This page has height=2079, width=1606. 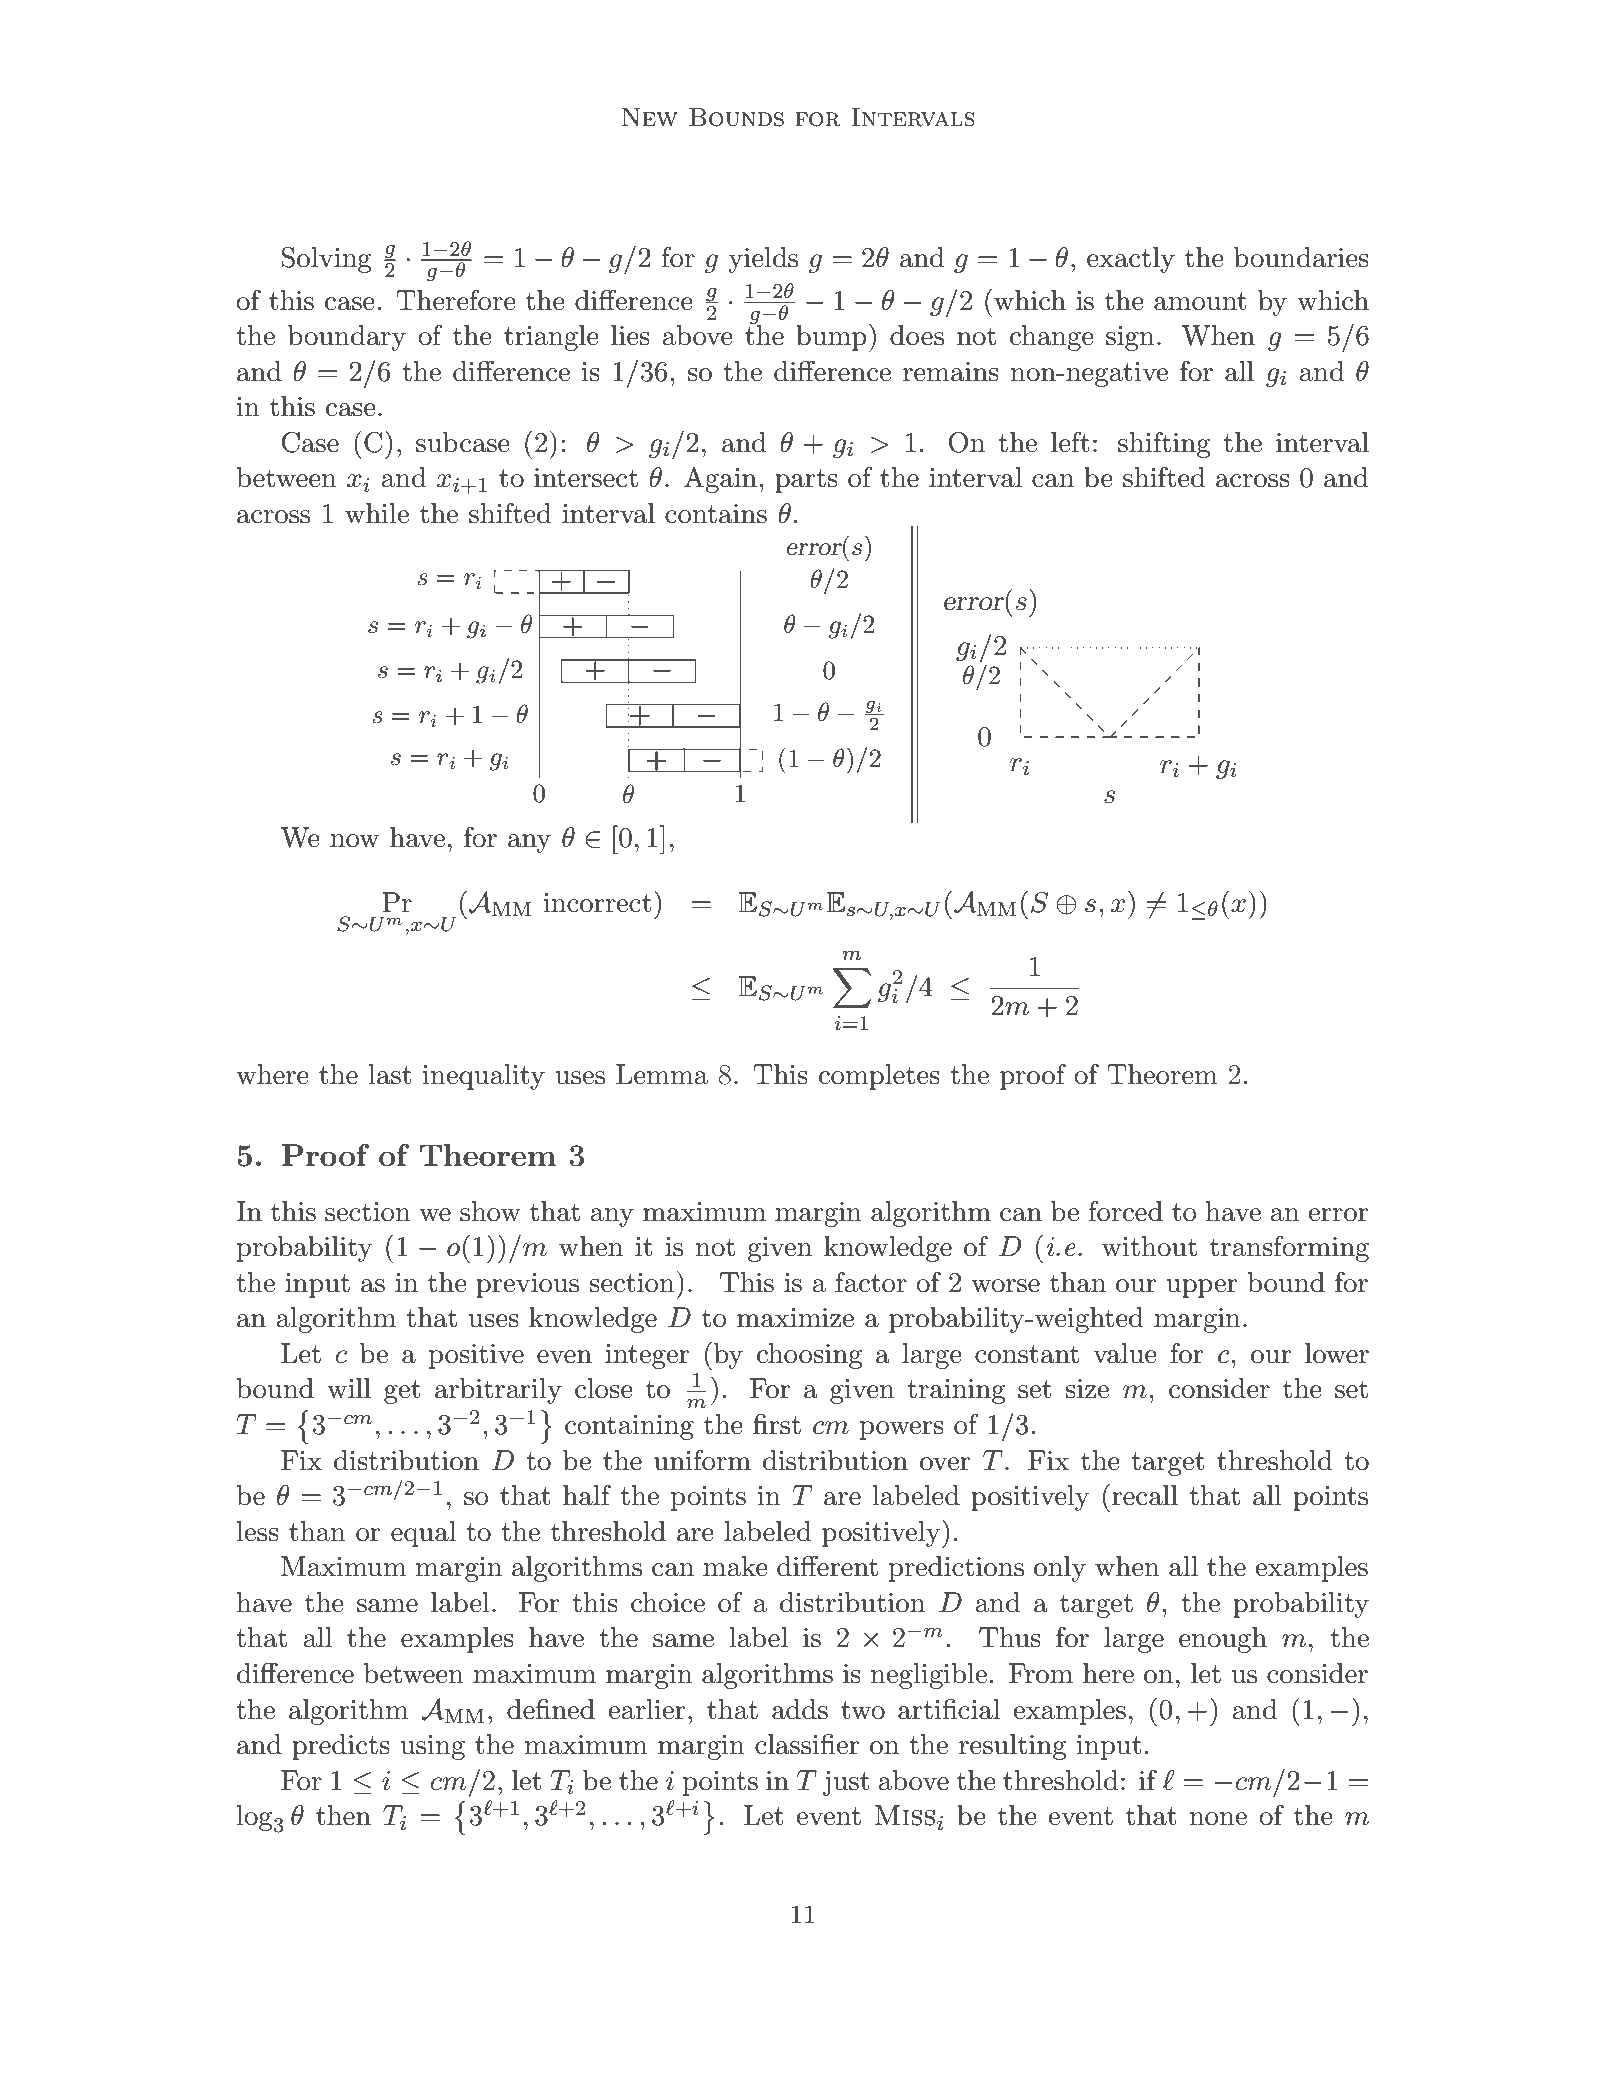 I want to click on amount, so click(x=1200, y=301).
